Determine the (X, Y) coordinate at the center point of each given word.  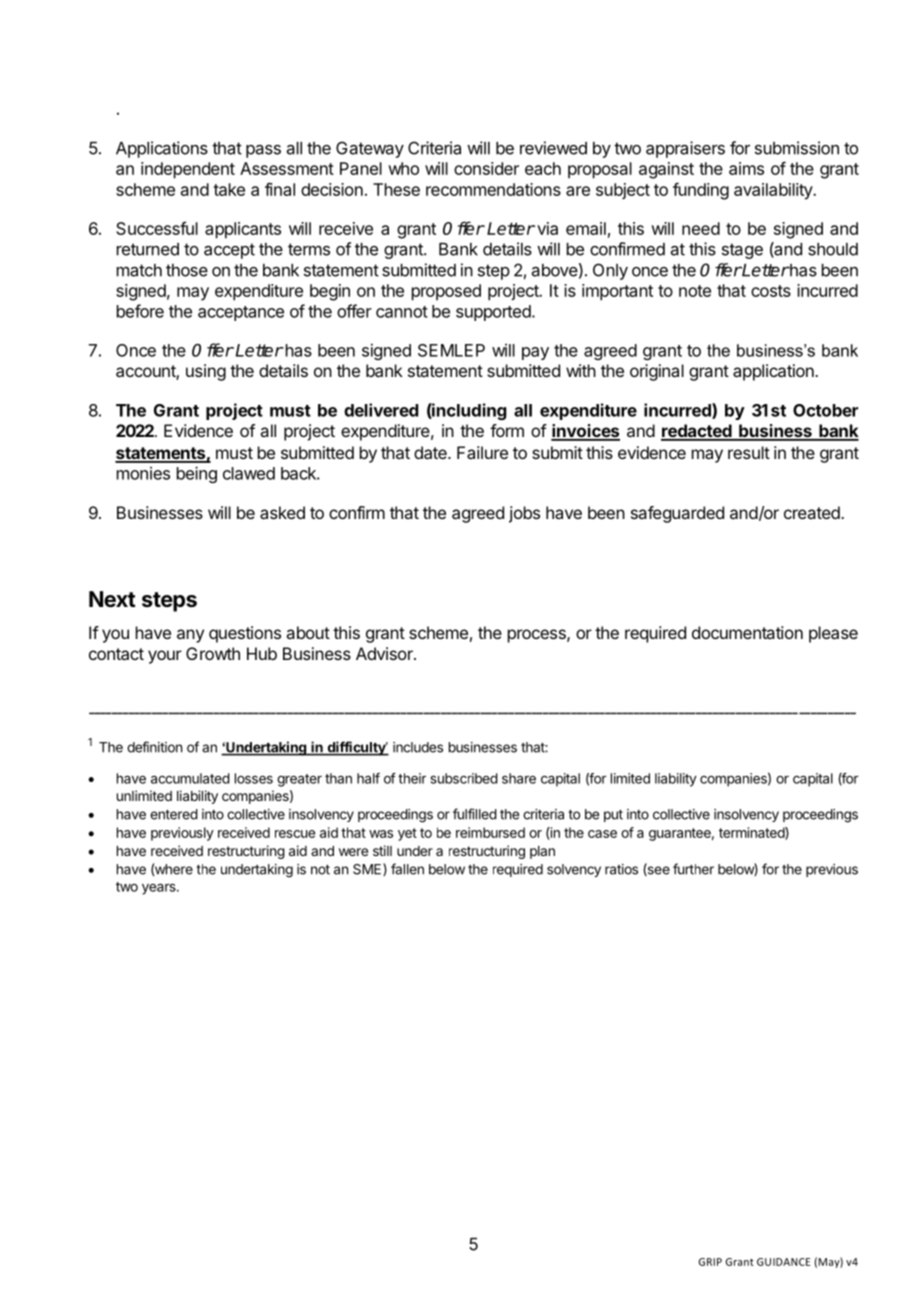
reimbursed (490, 832)
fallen (407, 869)
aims (746, 168)
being (197, 474)
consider (486, 168)
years (160, 889)
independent (188, 170)
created (812, 512)
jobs (524, 514)
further (693, 869)
